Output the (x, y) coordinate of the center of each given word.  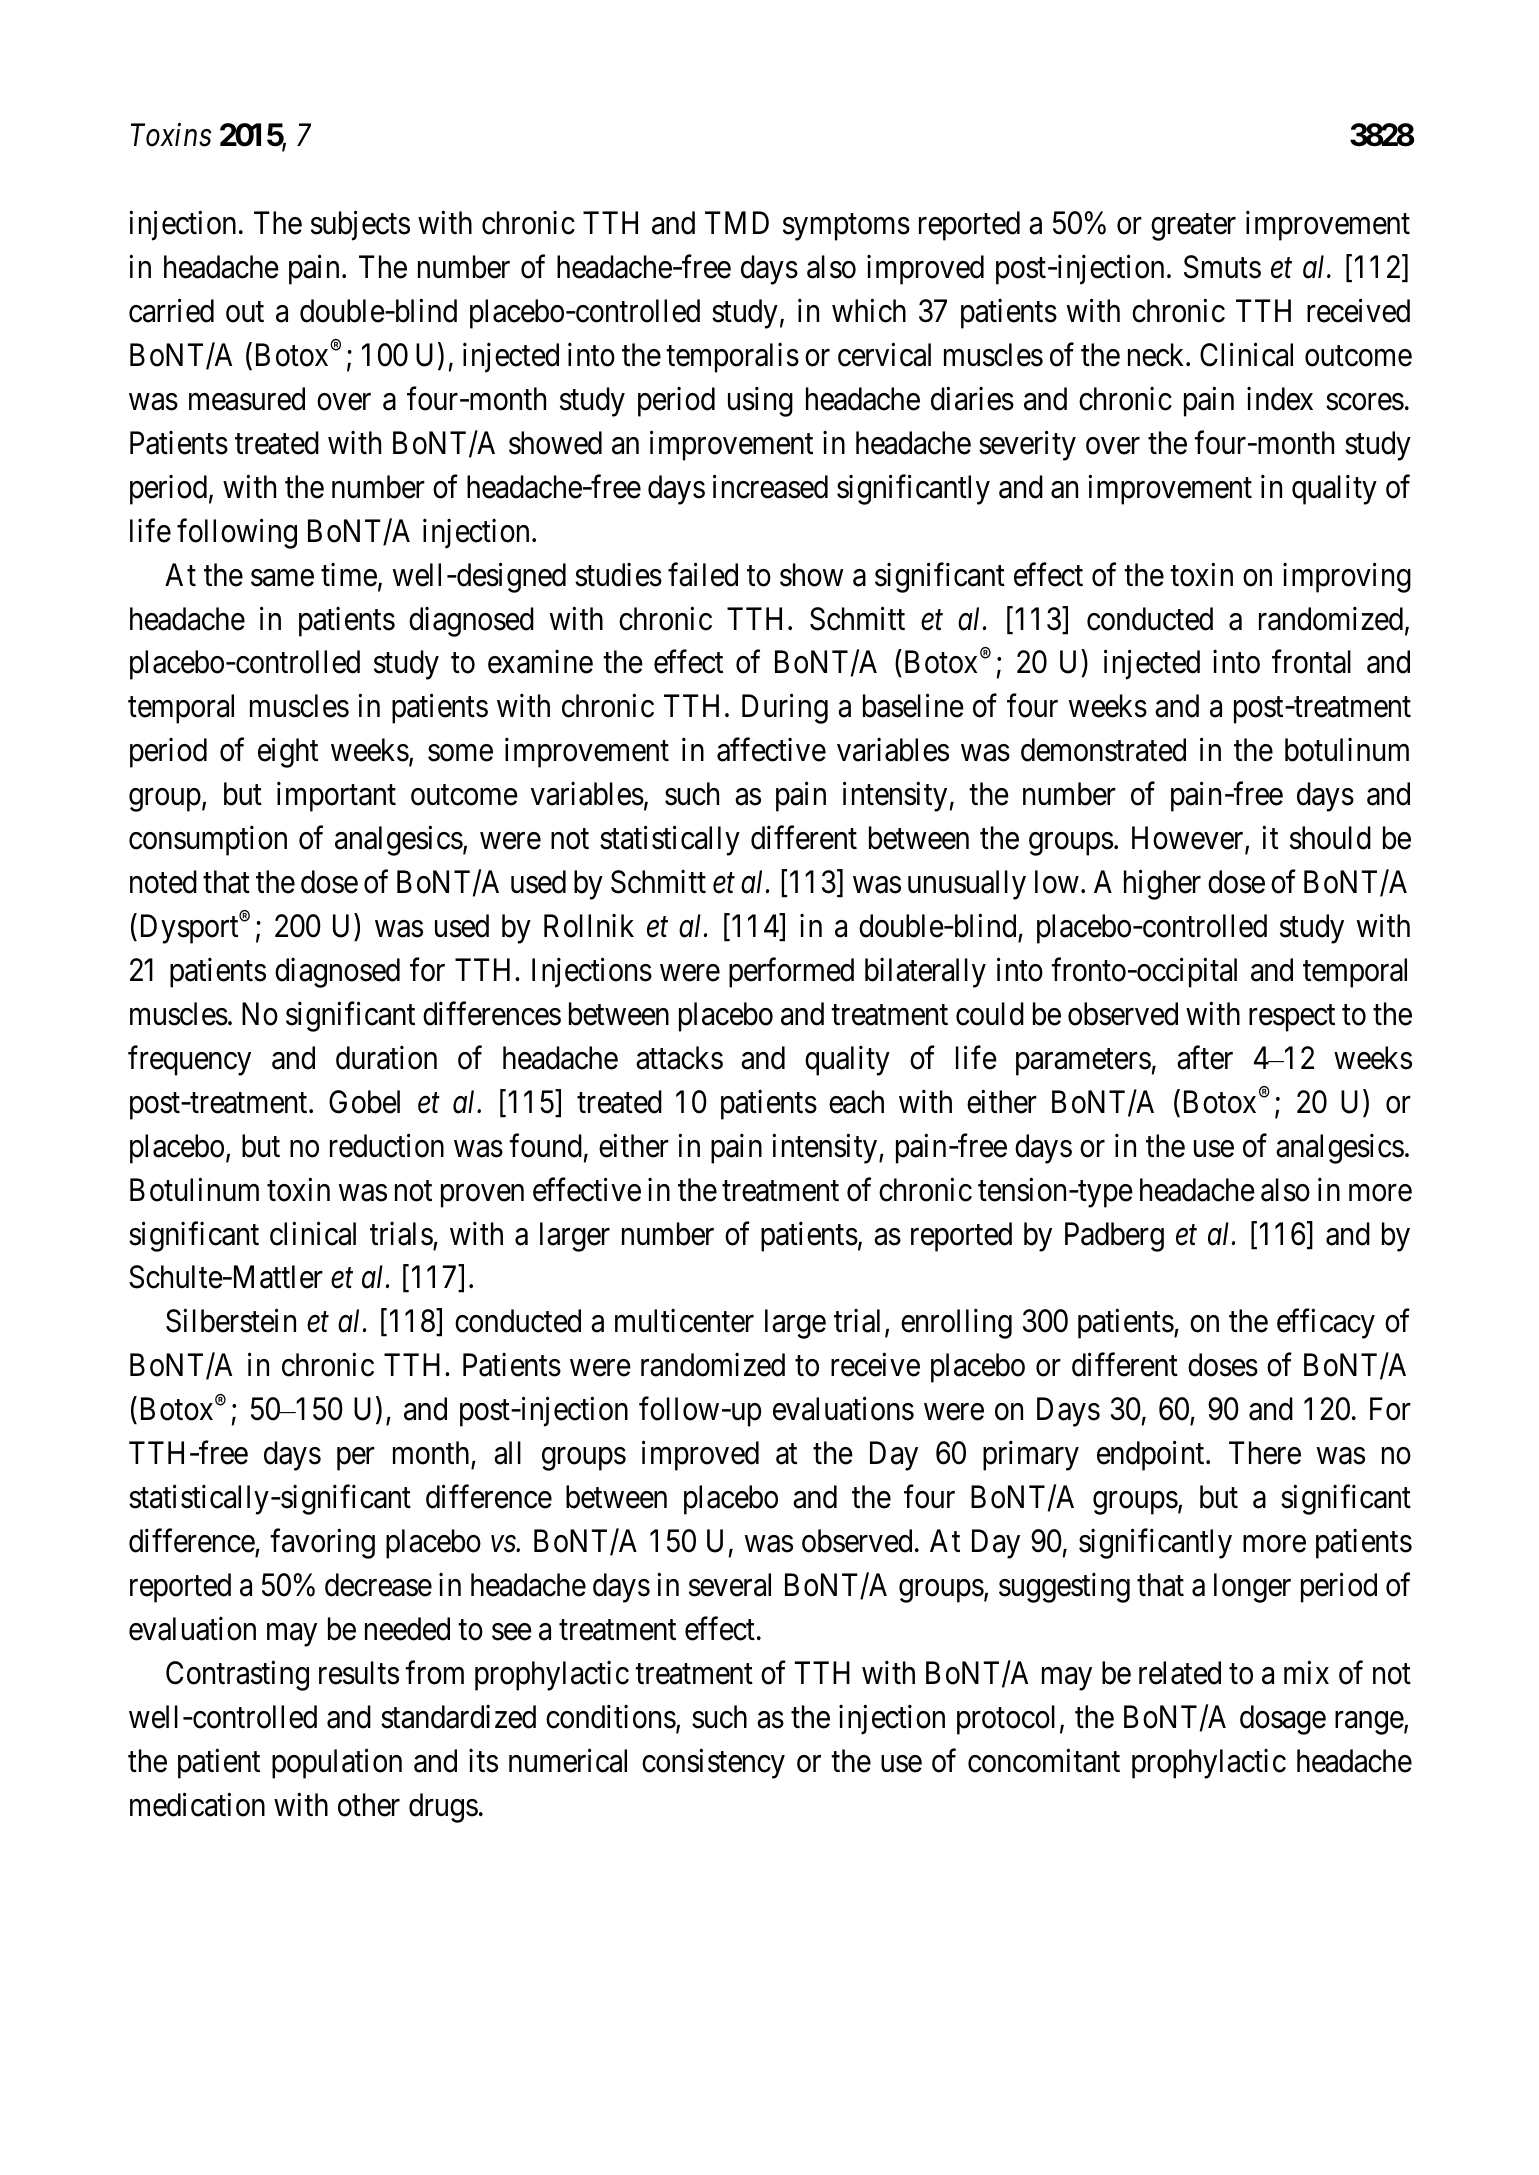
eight (288, 753)
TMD (737, 223)
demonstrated (1103, 750)
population (337, 1764)
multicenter (684, 1321)
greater (1193, 227)
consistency (713, 1764)
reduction (387, 1146)
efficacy (1326, 1324)
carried (171, 311)
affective (771, 750)
